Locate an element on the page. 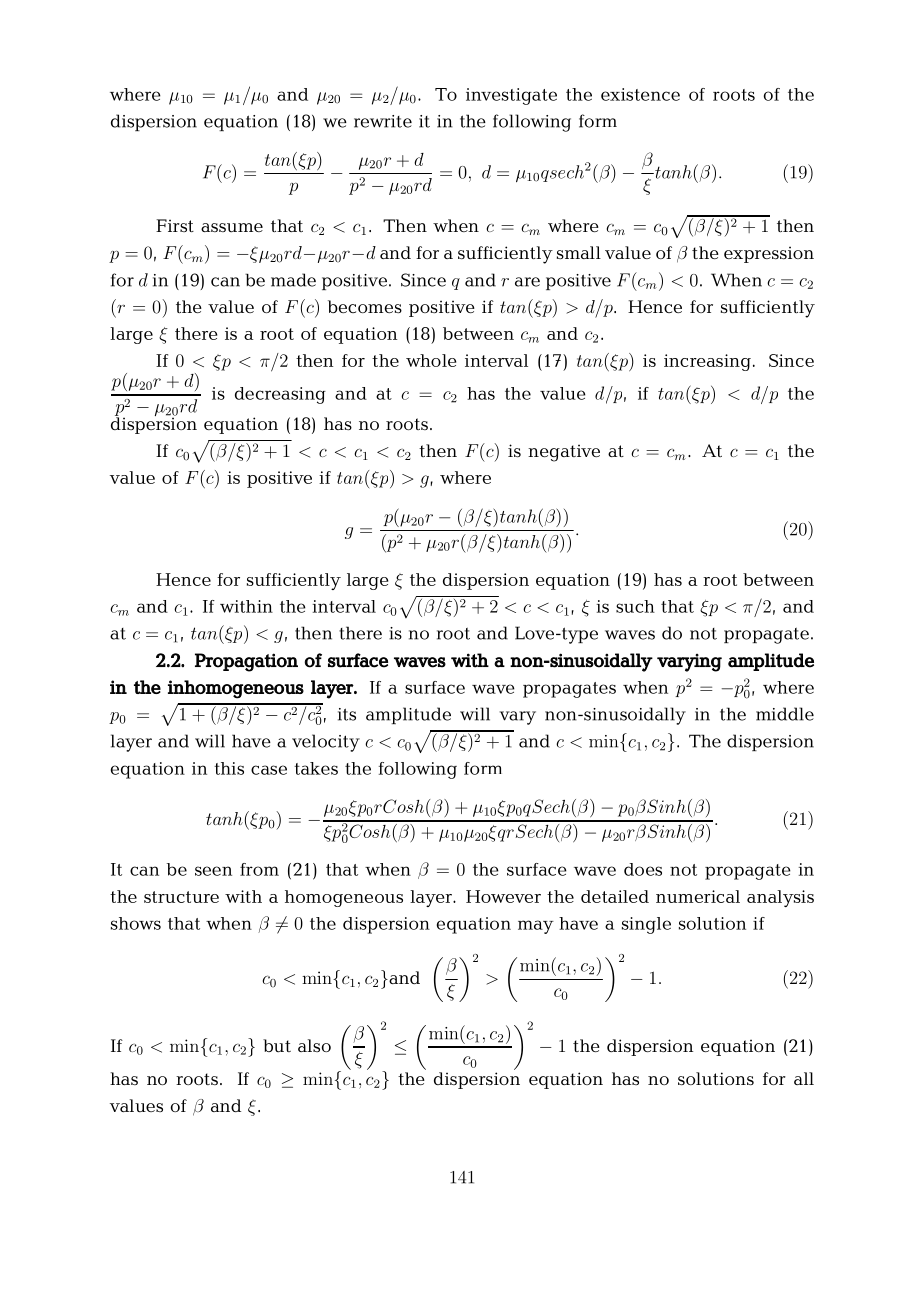 This page has height=1307, width=924. does is located at coordinates (643, 869).
